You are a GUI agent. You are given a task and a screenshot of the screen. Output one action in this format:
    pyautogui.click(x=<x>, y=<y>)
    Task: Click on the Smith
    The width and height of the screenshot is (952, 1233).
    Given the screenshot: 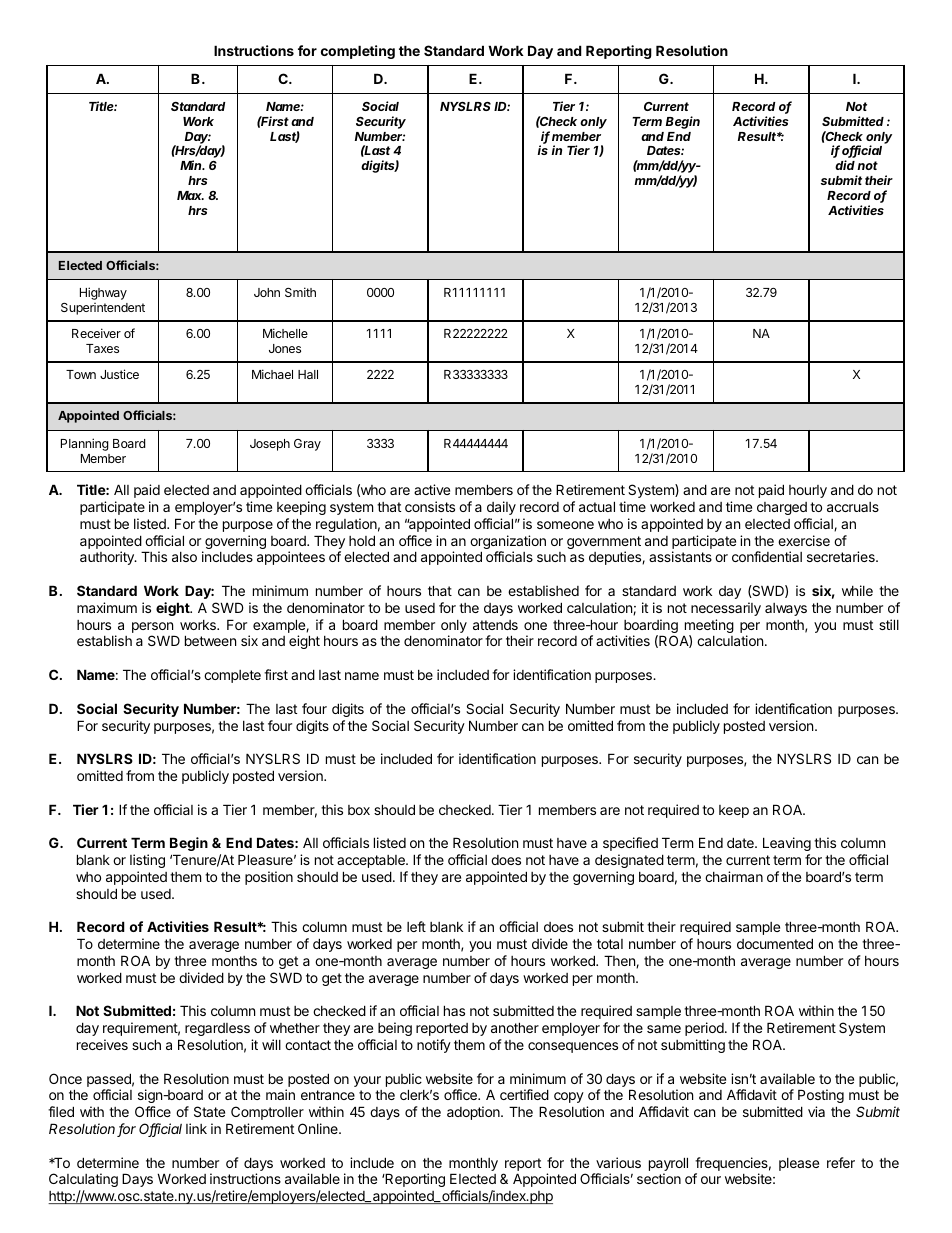 What is the action you would take?
    pyautogui.click(x=300, y=292)
